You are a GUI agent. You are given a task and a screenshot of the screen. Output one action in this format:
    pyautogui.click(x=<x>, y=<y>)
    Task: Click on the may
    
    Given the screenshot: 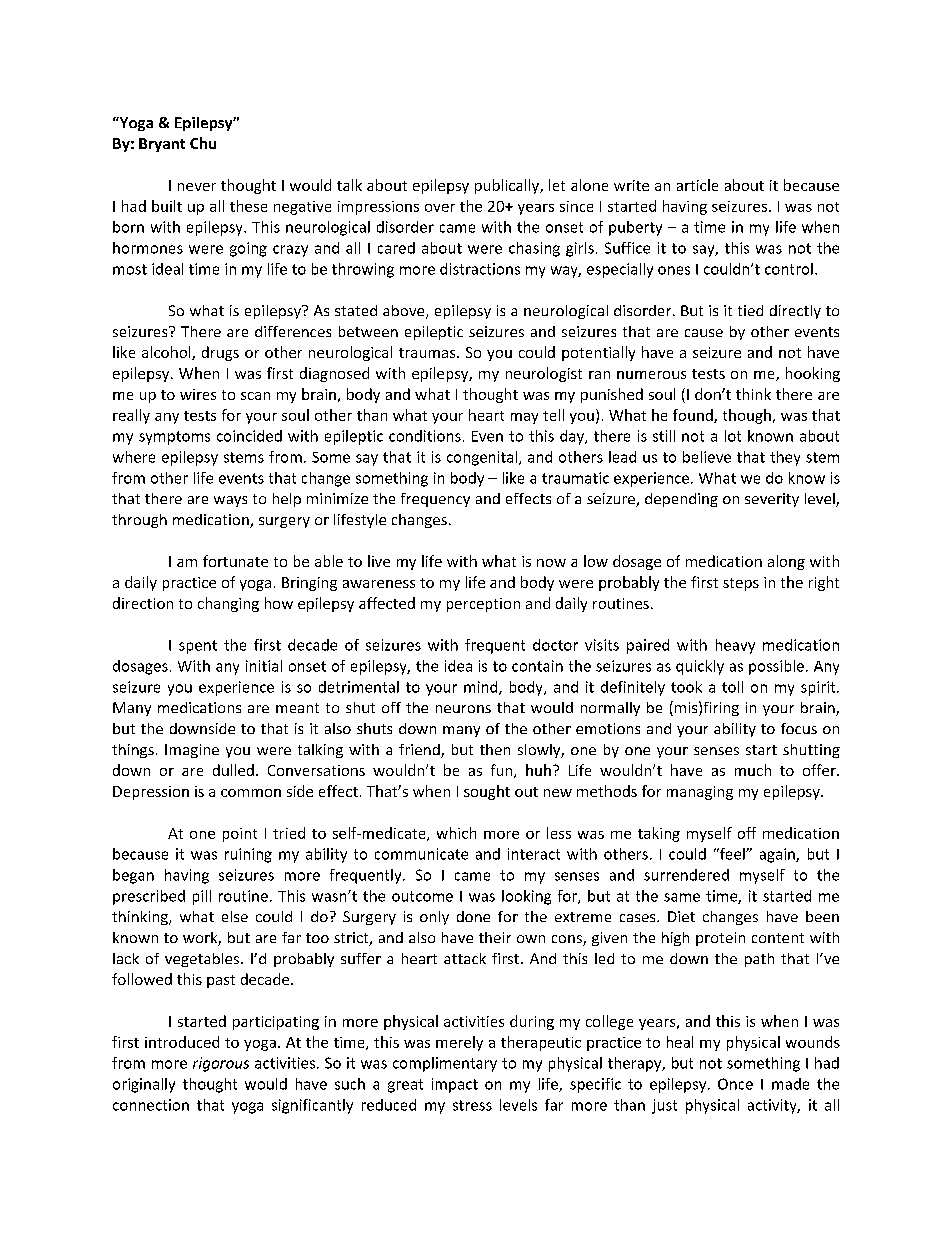 What is the action you would take?
    pyautogui.click(x=524, y=418)
